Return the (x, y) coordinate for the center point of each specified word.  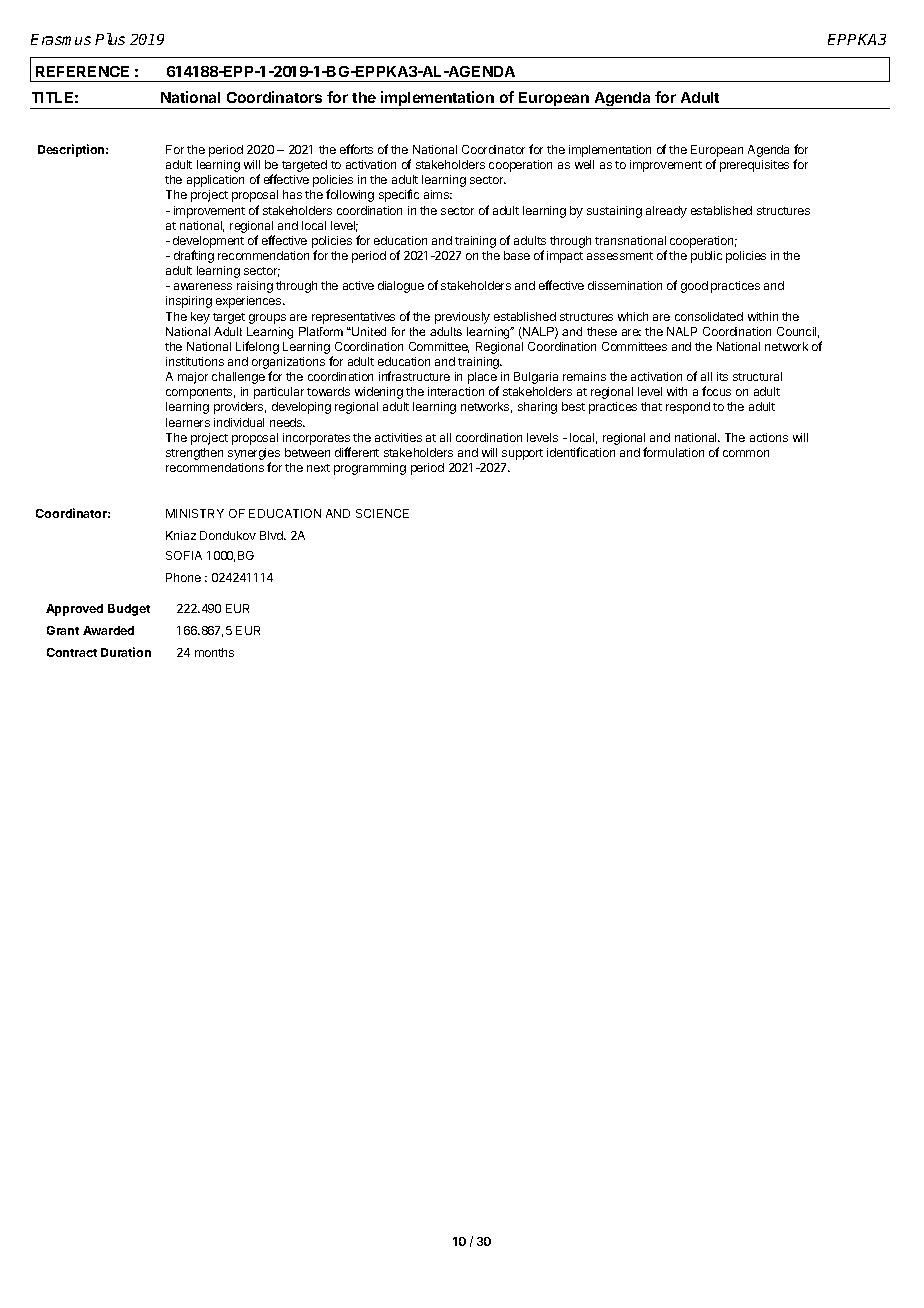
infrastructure (414, 376)
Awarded (108, 630)
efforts (356, 149)
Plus (110, 39)
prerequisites (754, 166)
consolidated (709, 316)
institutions (195, 361)
